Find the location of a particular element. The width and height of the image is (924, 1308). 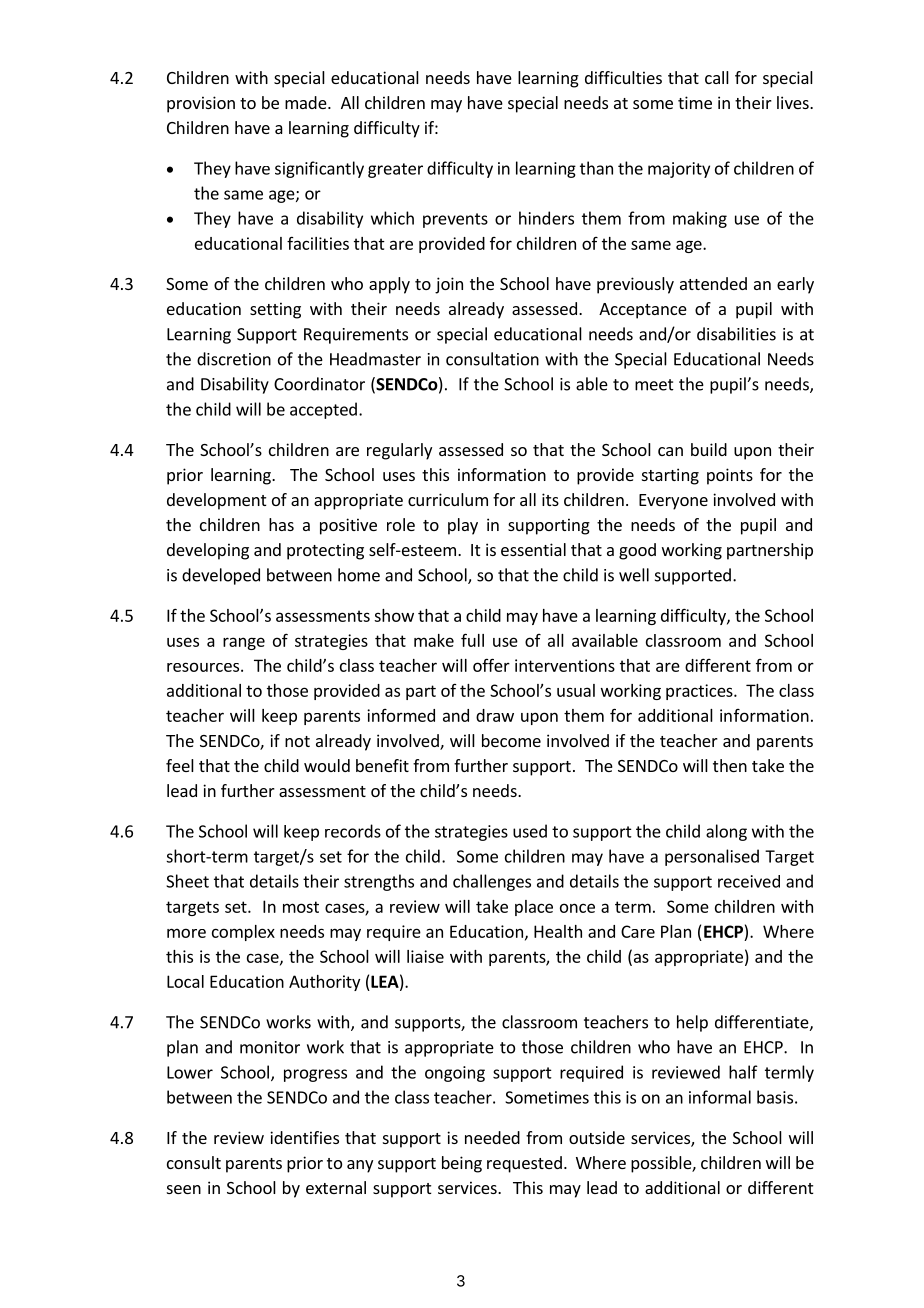

made is located at coordinates (306, 102).
